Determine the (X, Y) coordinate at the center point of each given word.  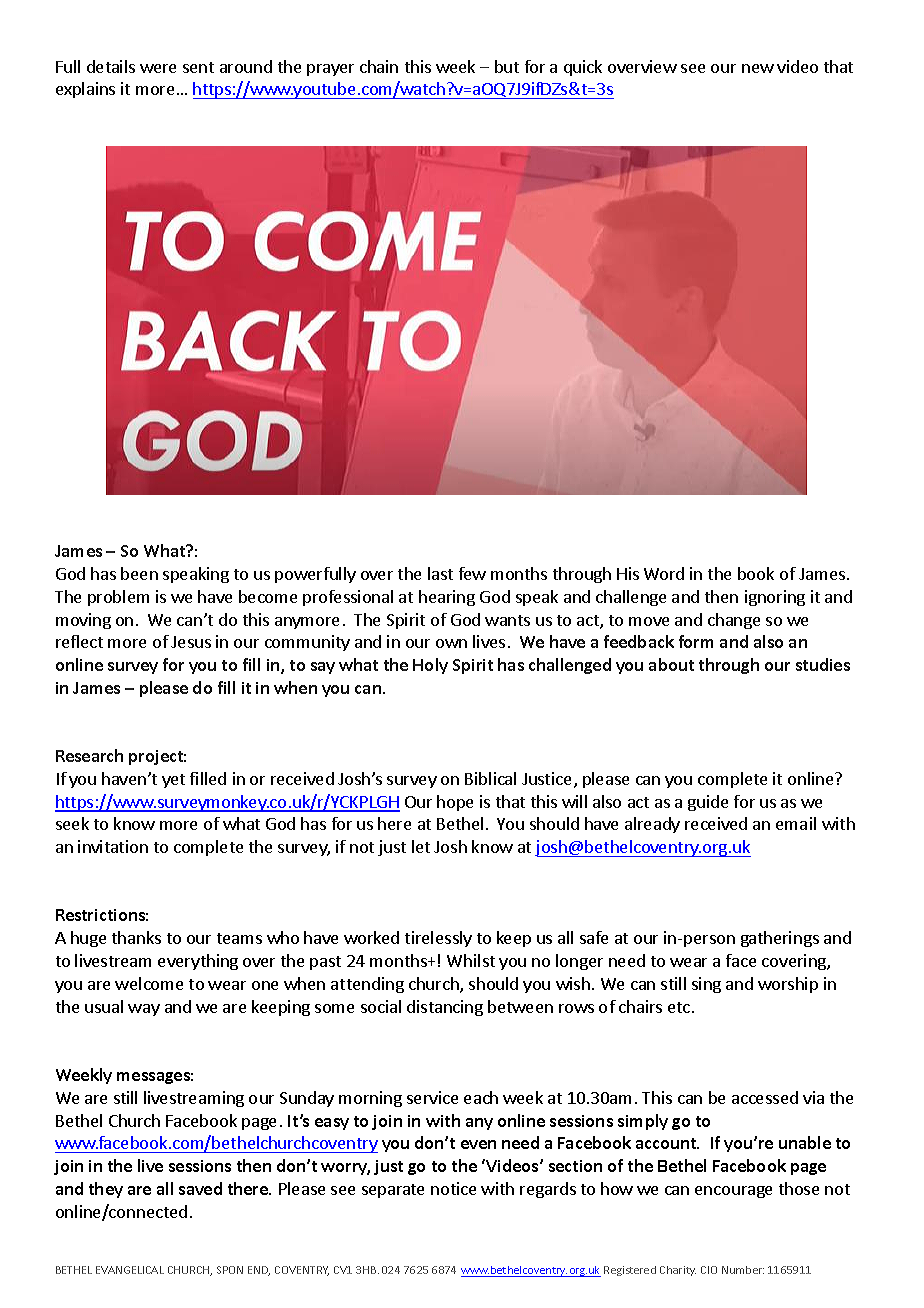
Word (664, 573)
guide (708, 803)
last (440, 573)
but (507, 66)
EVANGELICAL (130, 1270)
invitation (113, 846)
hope (455, 803)
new (758, 68)
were (158, 68)
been (139, 573)
